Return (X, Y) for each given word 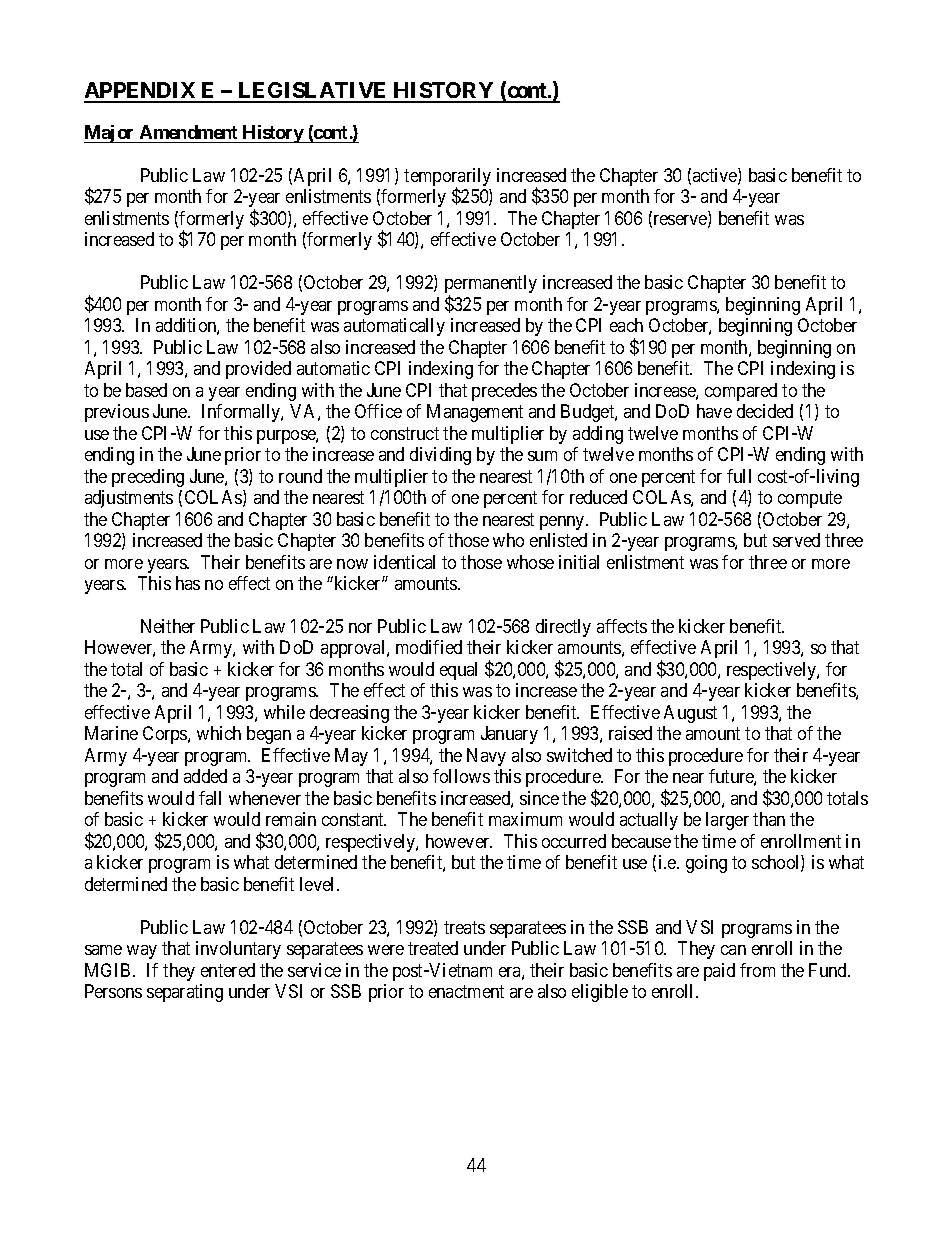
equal (458, 671)
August (690, 714)
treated (433, 948)
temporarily (447, 178)
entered (228, 970)
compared (741, 392)
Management (475, 413)
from (757, 970)
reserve (680, 221)
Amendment (188, 132)
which (219, 733)
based (146, 390)
